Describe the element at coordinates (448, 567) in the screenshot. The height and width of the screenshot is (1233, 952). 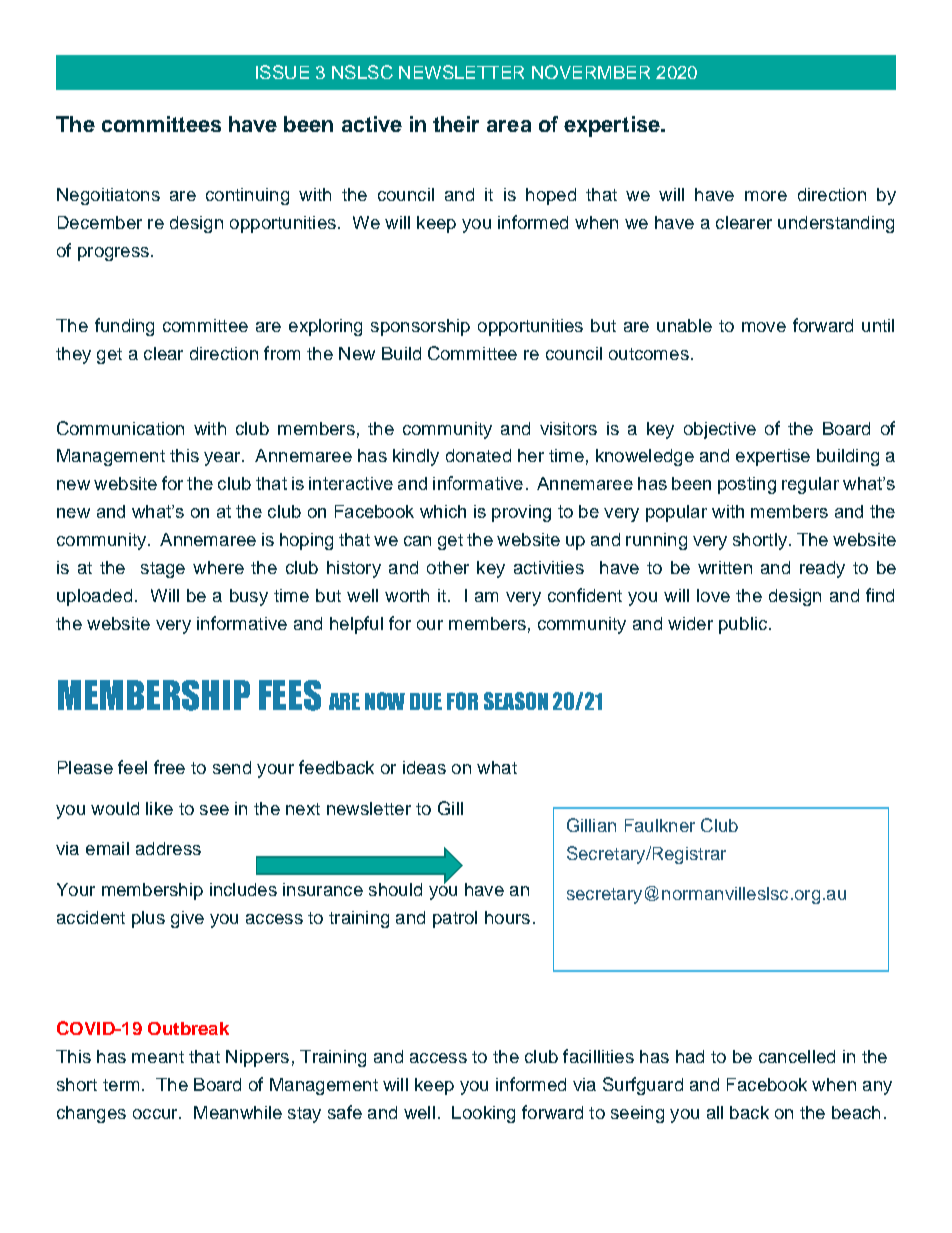
I see `other` at that location.
